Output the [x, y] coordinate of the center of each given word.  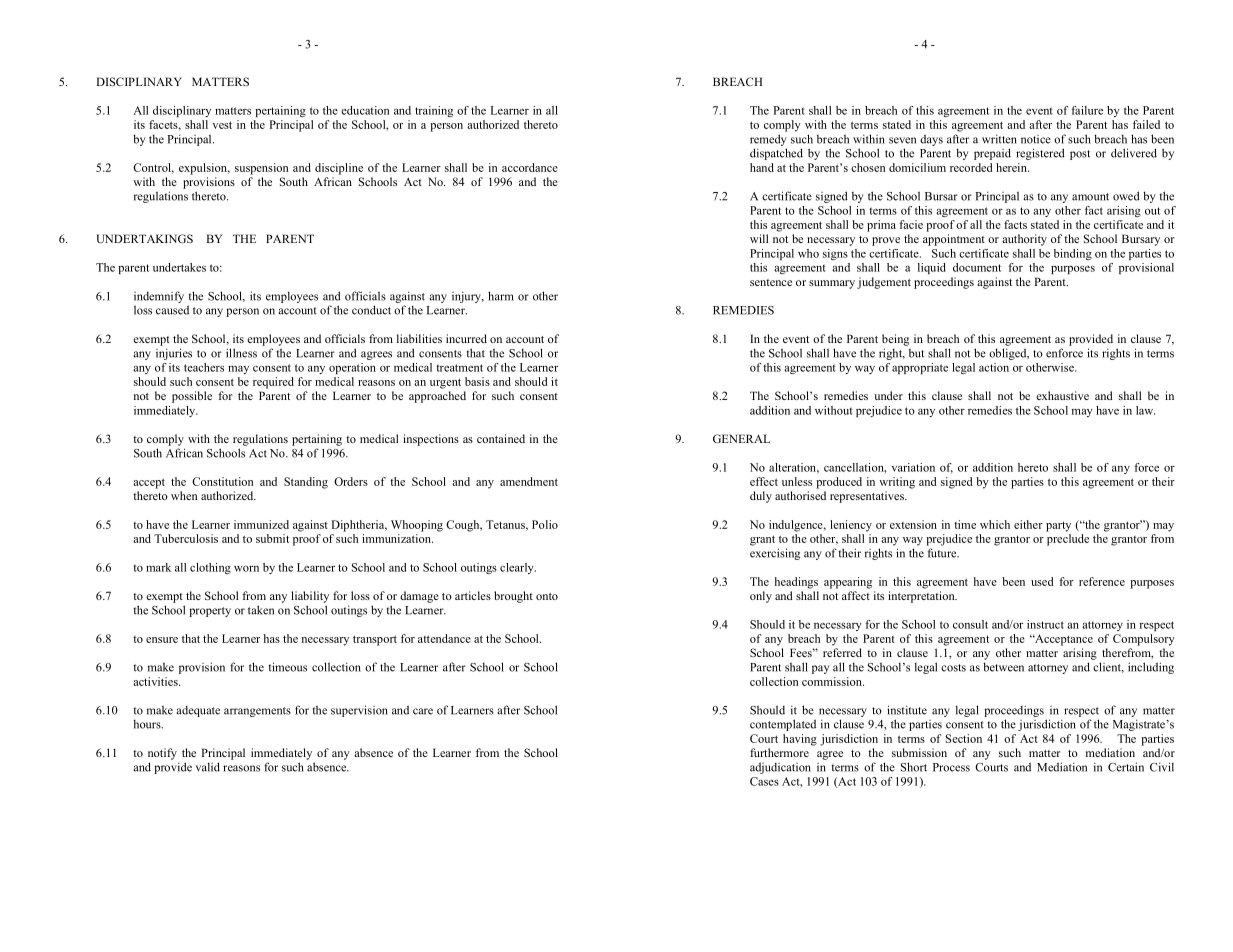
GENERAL [741, 438]
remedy [768, 140]
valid [208, 767]
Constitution [222, 481]
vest [222, 125]
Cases [764, 781]
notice [1036, 139]
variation [913, 467]
